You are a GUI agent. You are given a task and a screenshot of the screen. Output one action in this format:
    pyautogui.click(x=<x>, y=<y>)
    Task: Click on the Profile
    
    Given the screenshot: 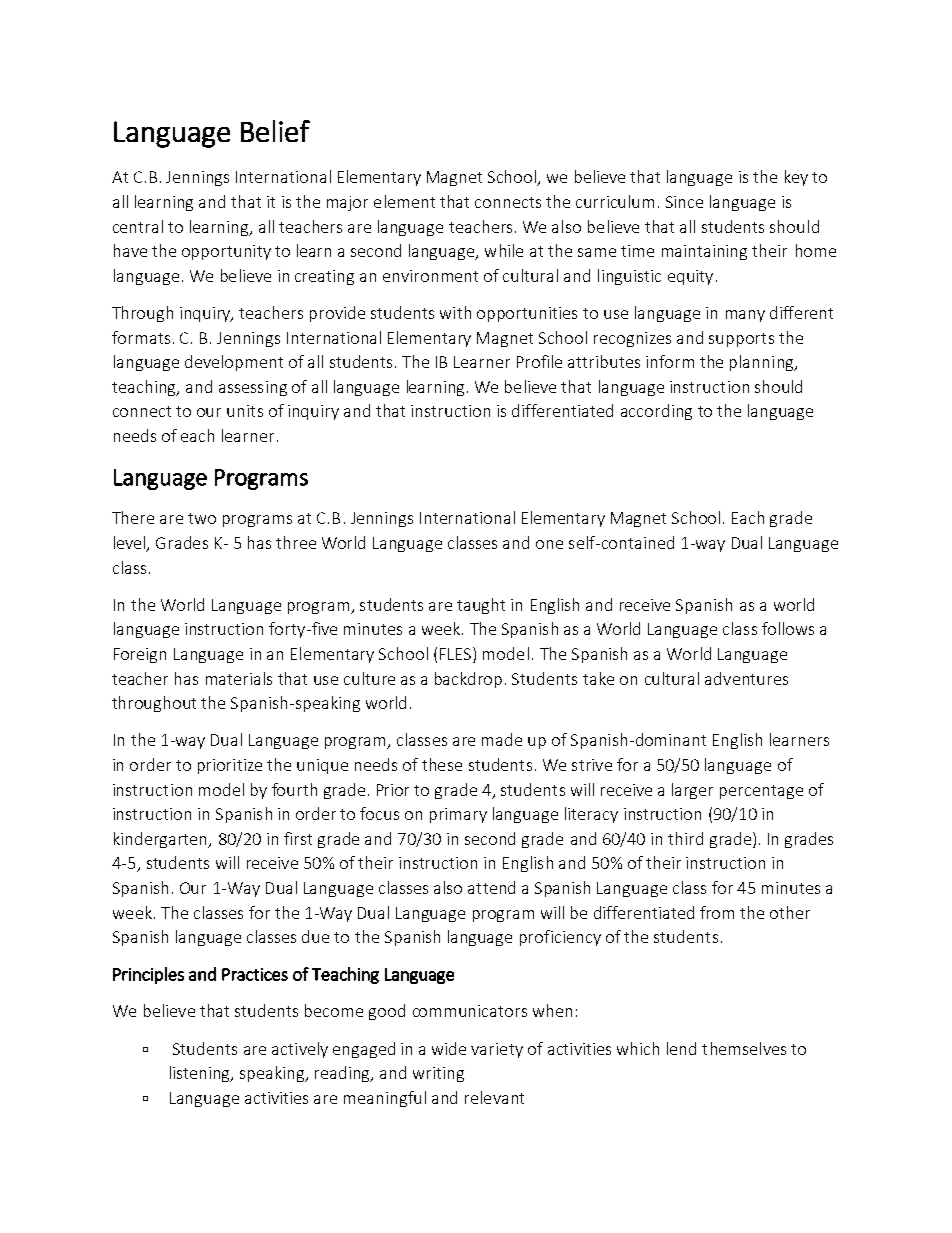 What is the action you would take?
    pyautogui.click(x=539, y=361)
